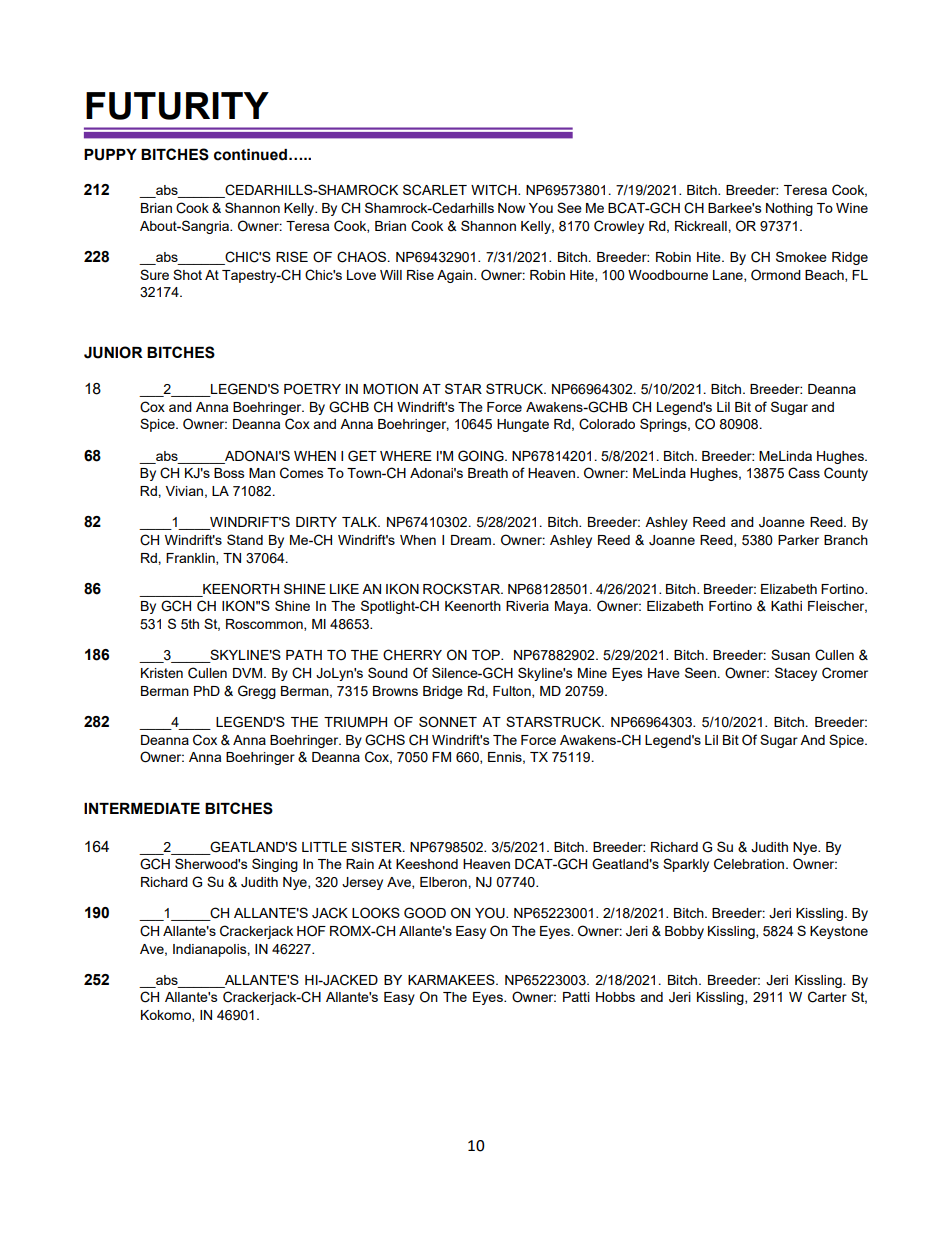  I want to click on WITCH, so click(495, 190).
